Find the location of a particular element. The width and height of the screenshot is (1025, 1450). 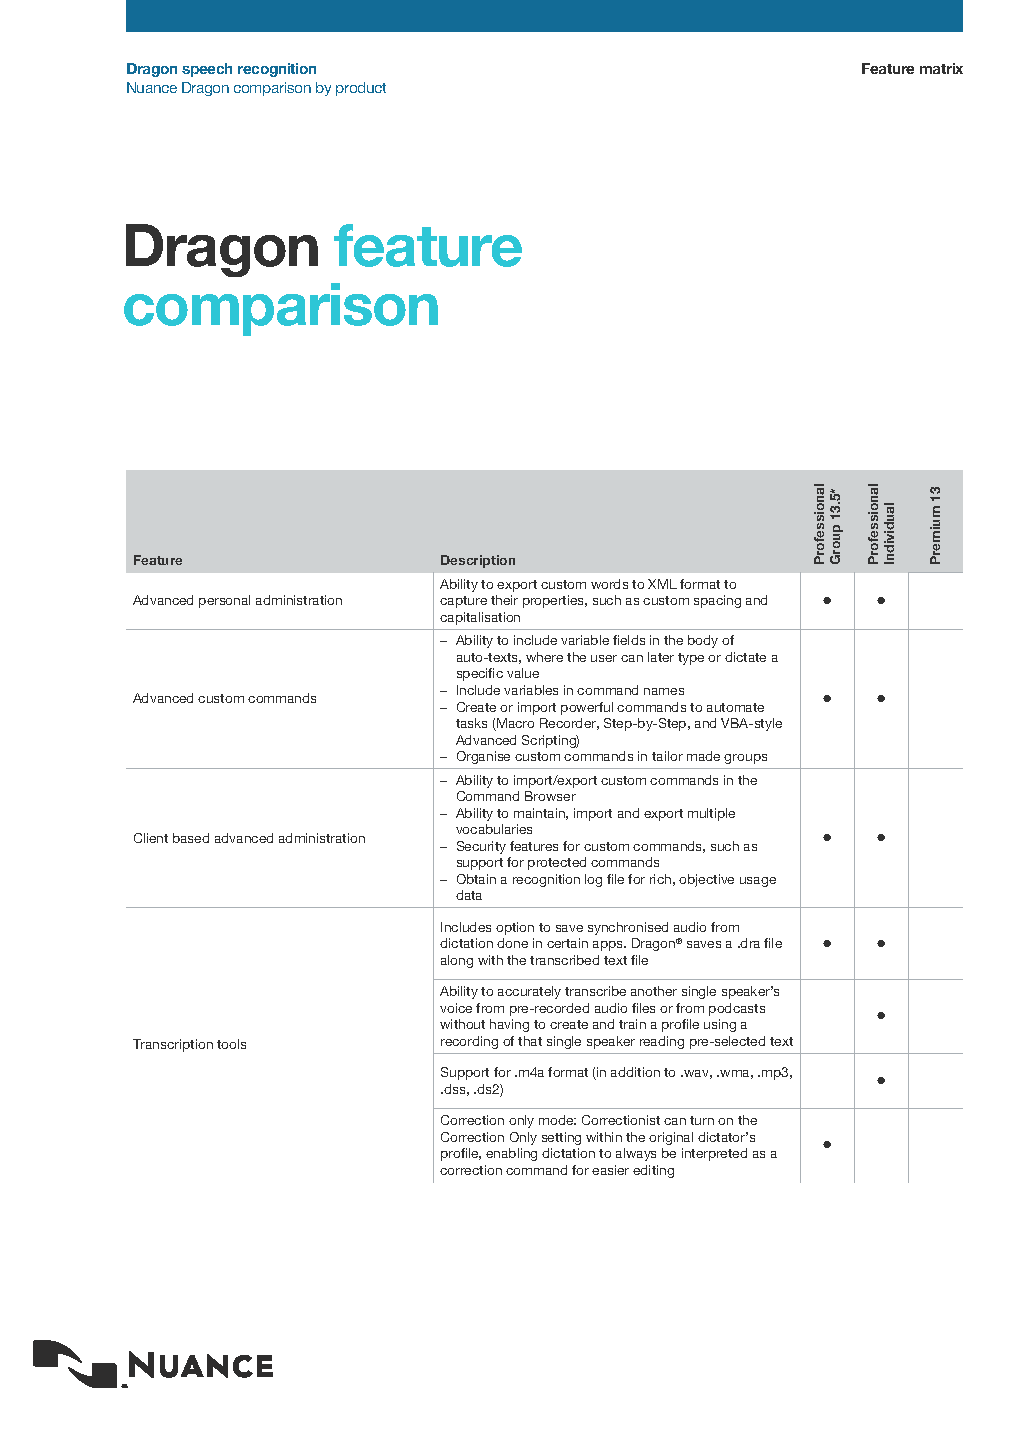

product is located at coordinates (361, 89).
